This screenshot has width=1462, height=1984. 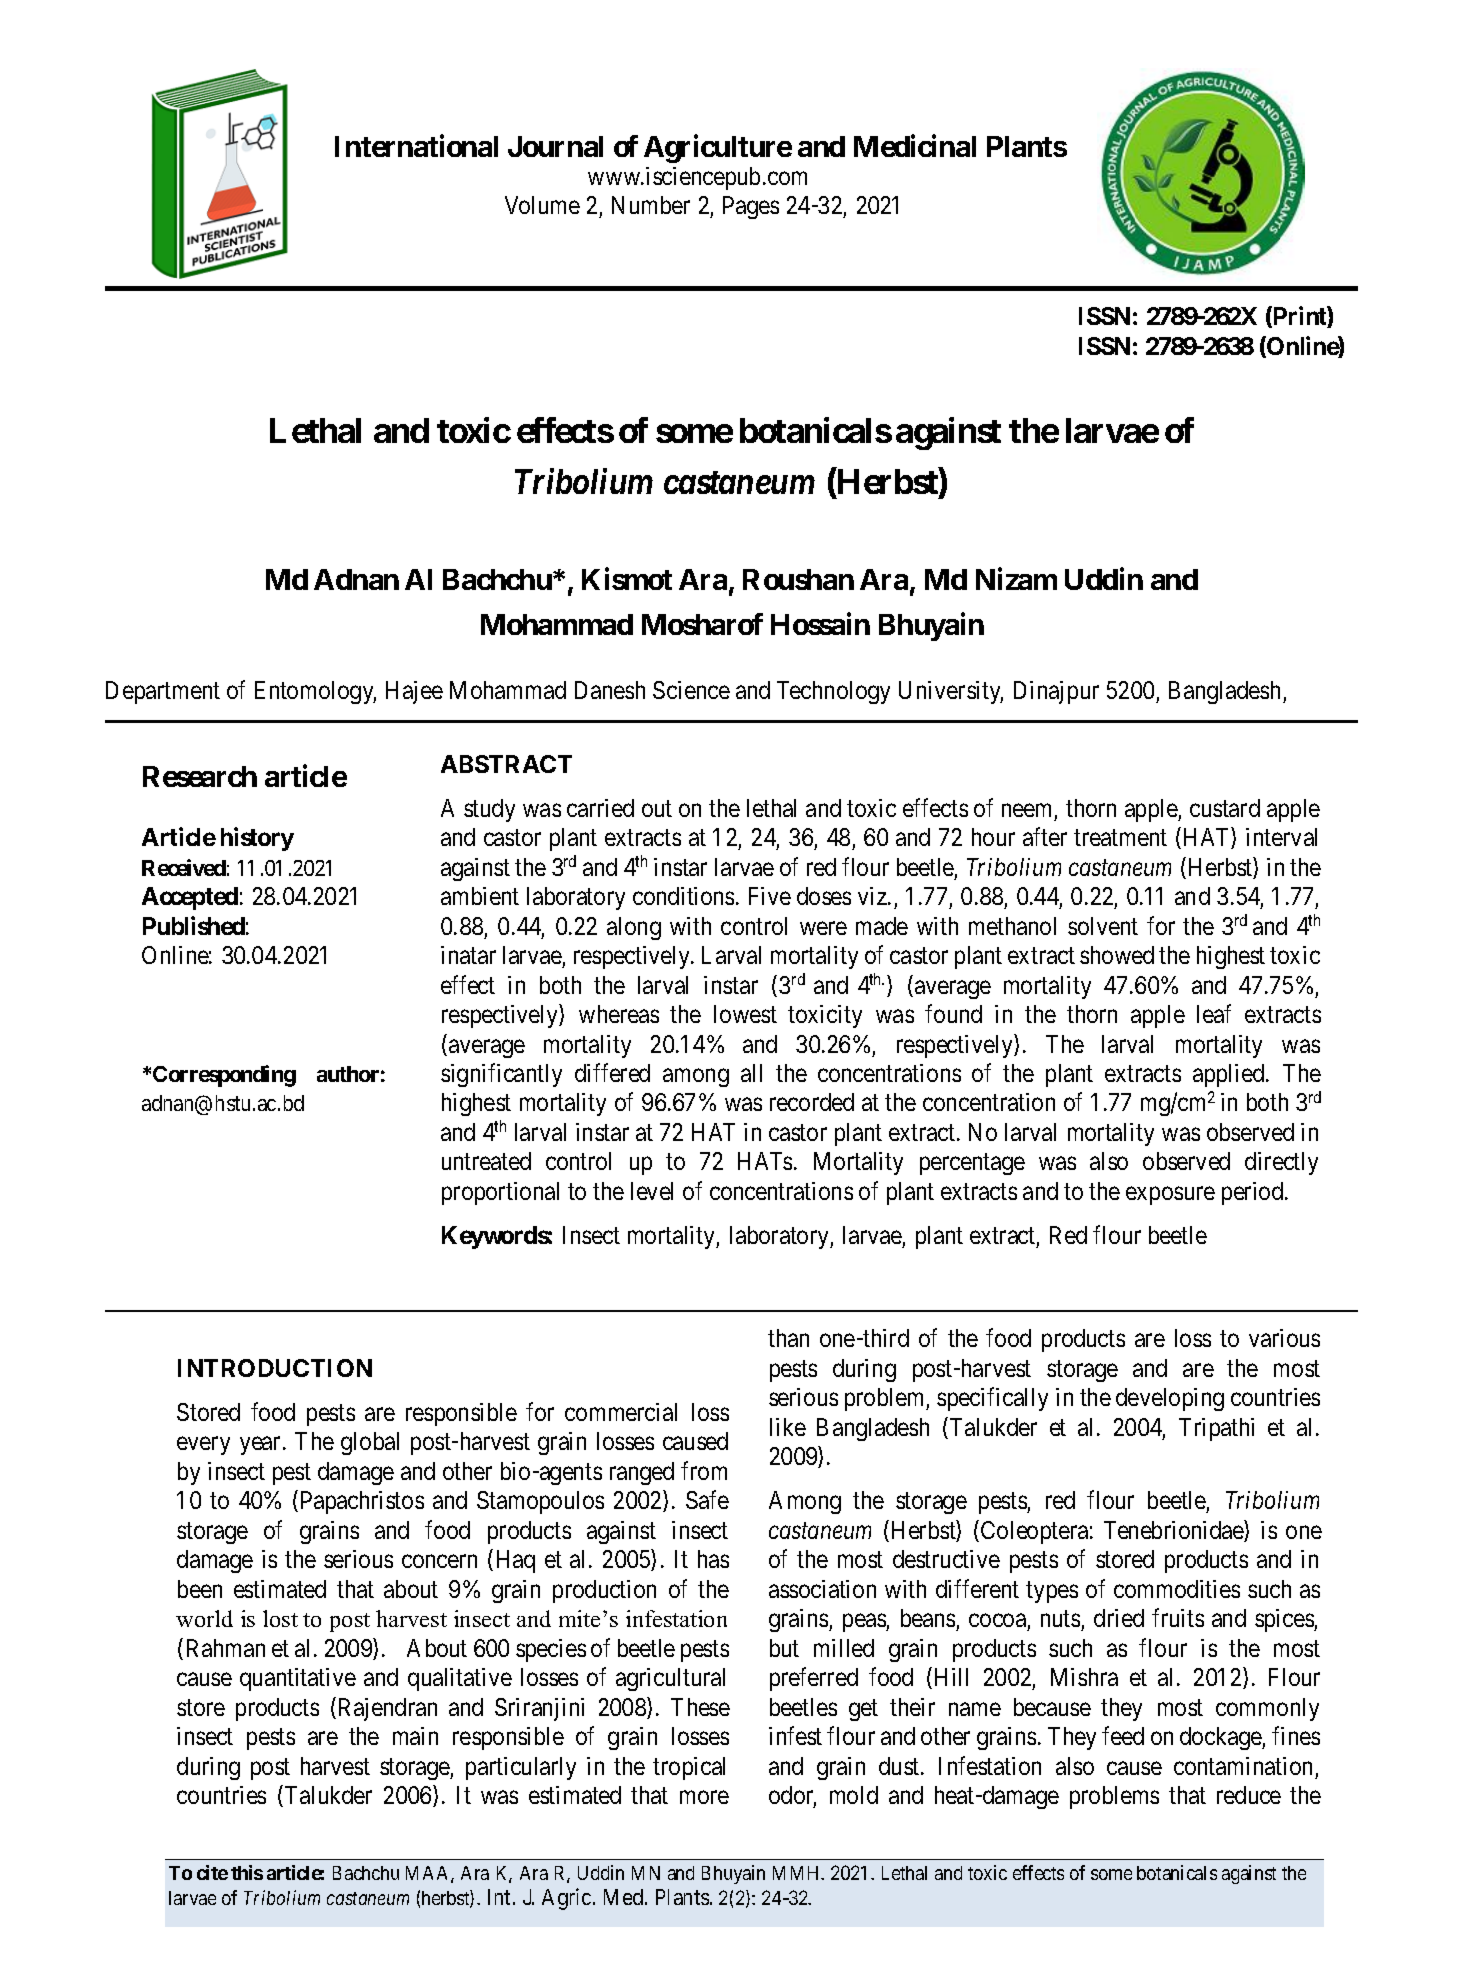 What do you see at coordinates (704, 1797) in the screenshot?
I see `more` at bounding box center [704, 1797].
